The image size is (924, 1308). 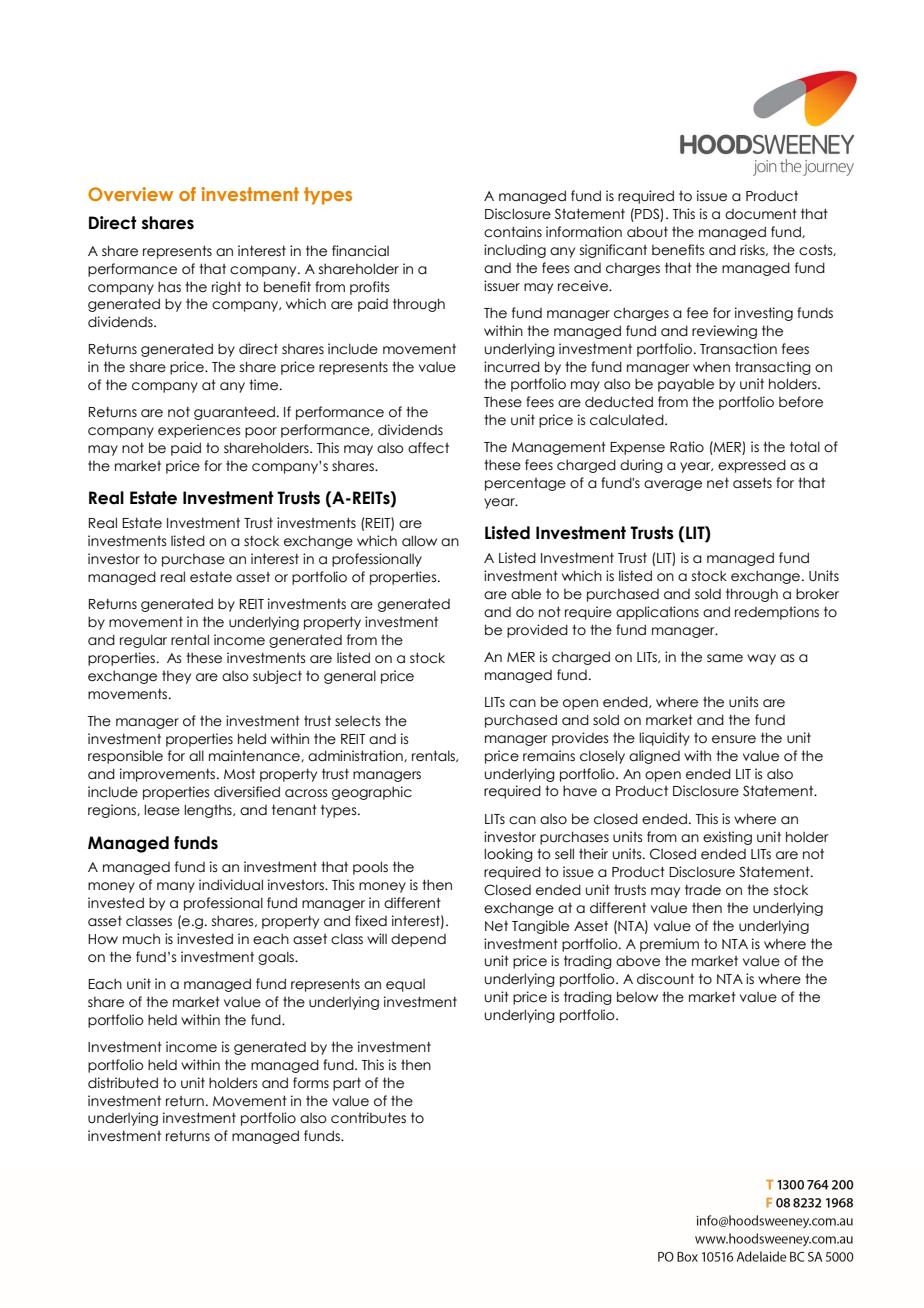 What do you see at coordinates (130, 194) in the page?
I see `Overview` at bounding box center [130, 194].
